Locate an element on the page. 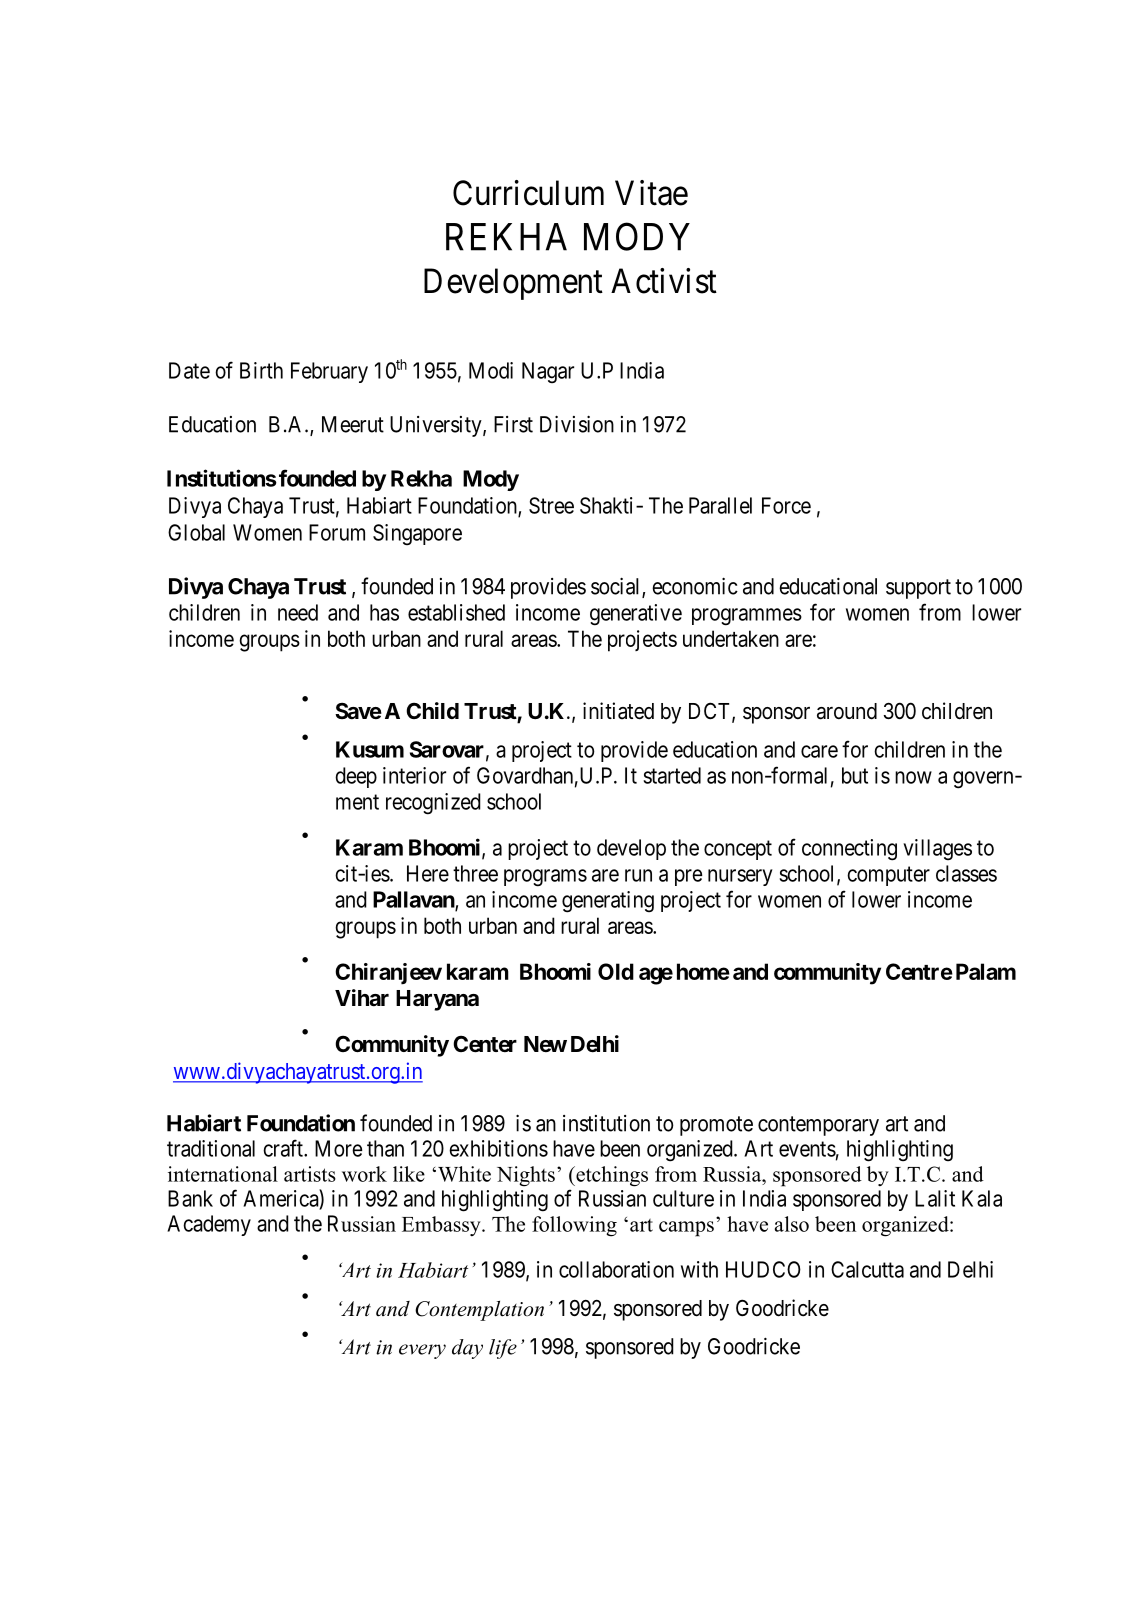 The height and width of the page is (1610, 1137). social is located at coordinates (617, 587).
